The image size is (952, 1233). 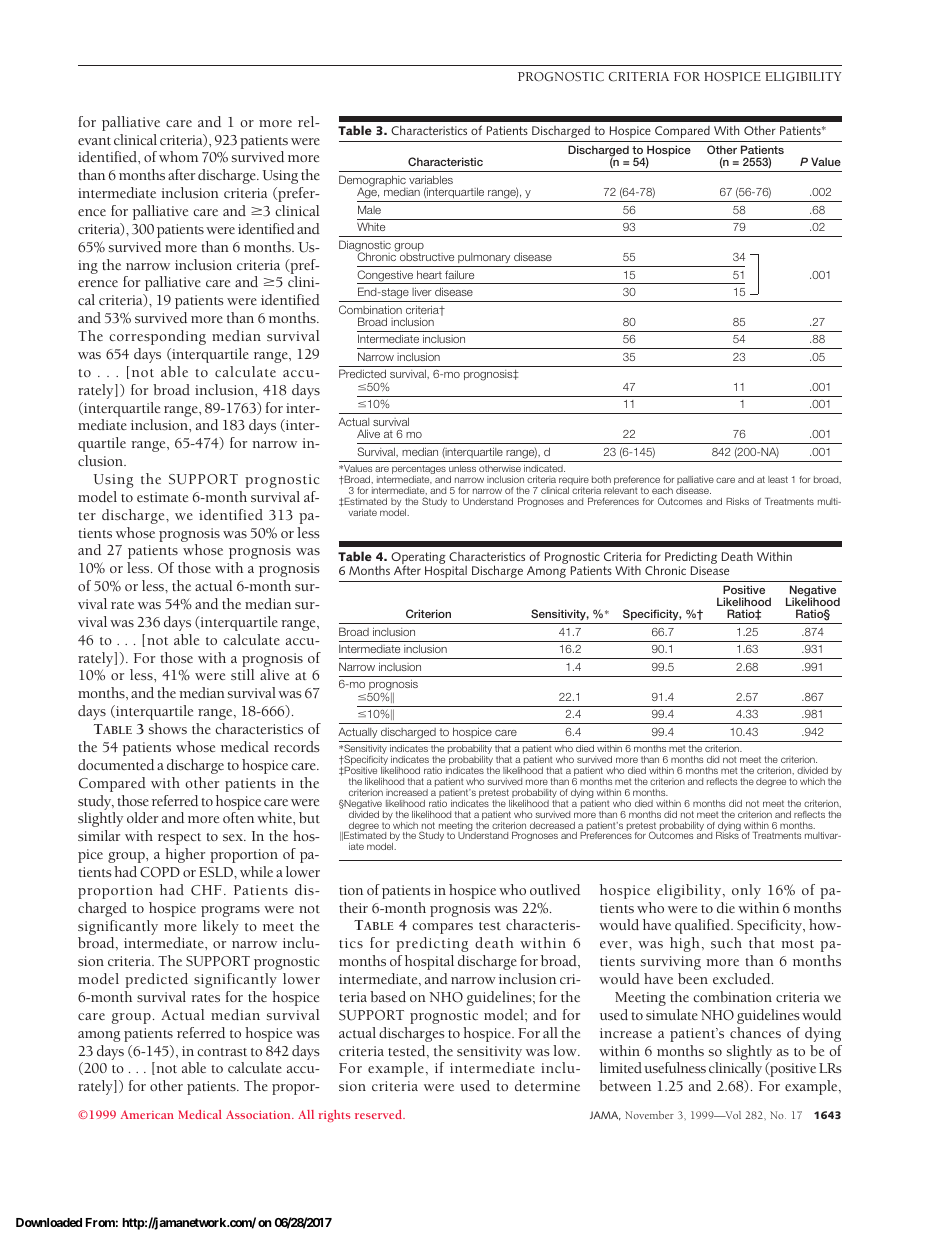 What do you see at coordinates (334, 1116) in the screenshot?
I see `rights` at bounding box center [334, 1116].
